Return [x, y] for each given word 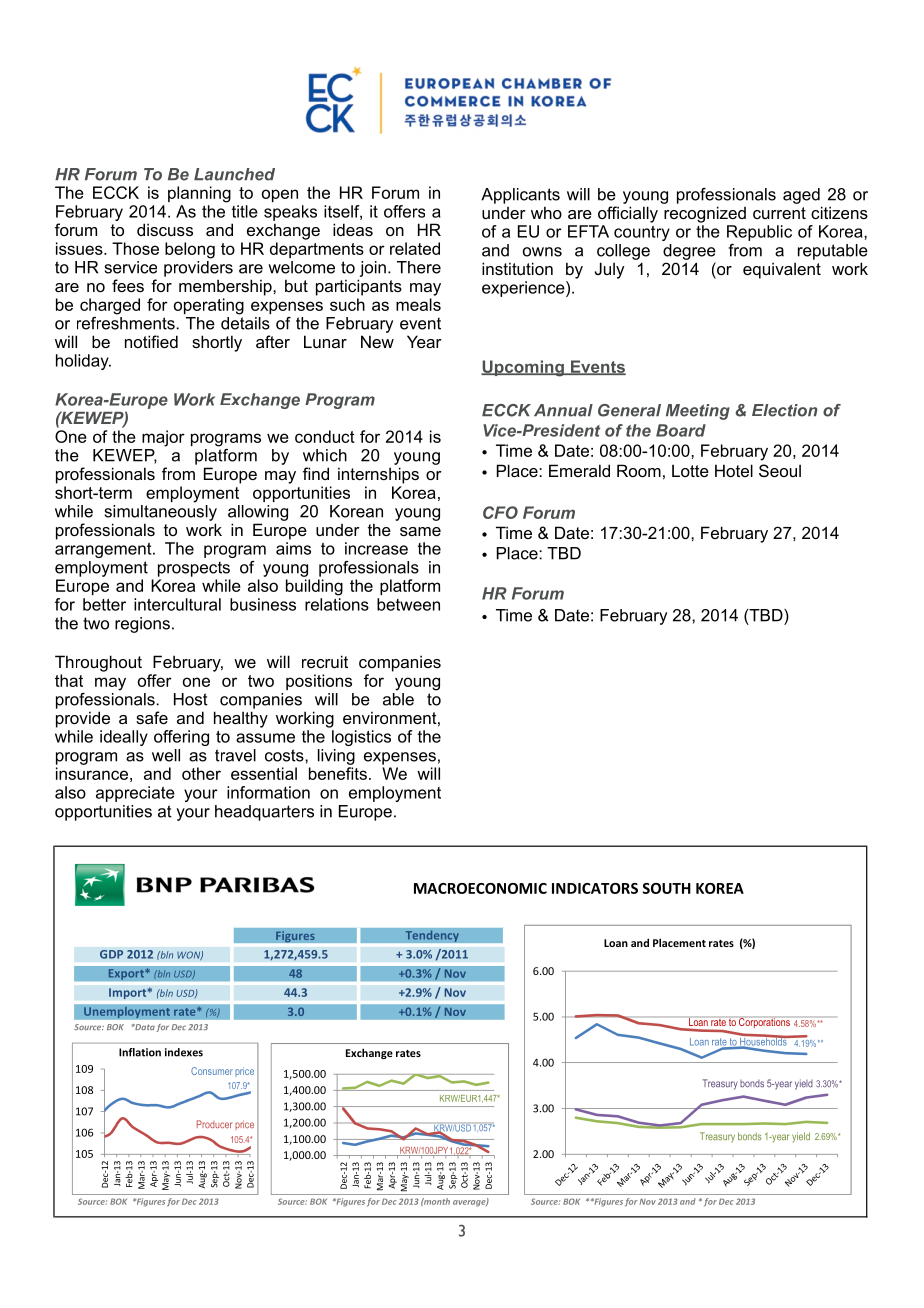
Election [785, 410]
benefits [338, 773]
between [408, 604]
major [163, 438]
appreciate [135, 794]
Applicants [520, 196]
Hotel [734, 470]
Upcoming [523, 368]
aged [801, 196]
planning [199, 194]
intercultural [177, 604]
